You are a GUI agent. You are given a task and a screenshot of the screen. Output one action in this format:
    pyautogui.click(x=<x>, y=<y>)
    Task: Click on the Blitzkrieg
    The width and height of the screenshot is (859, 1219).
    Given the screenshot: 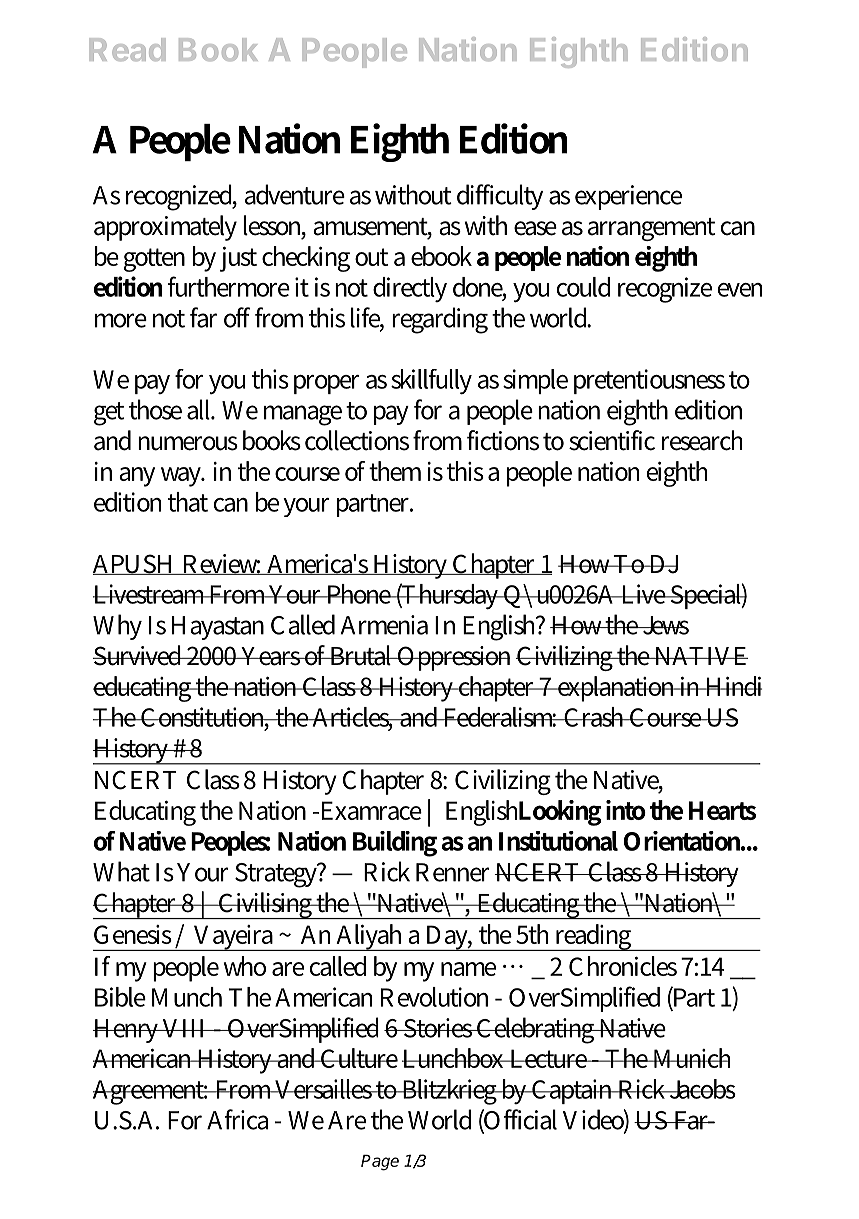 What is the action you would take?
    pyautogui.click(x=450, y=1092)
